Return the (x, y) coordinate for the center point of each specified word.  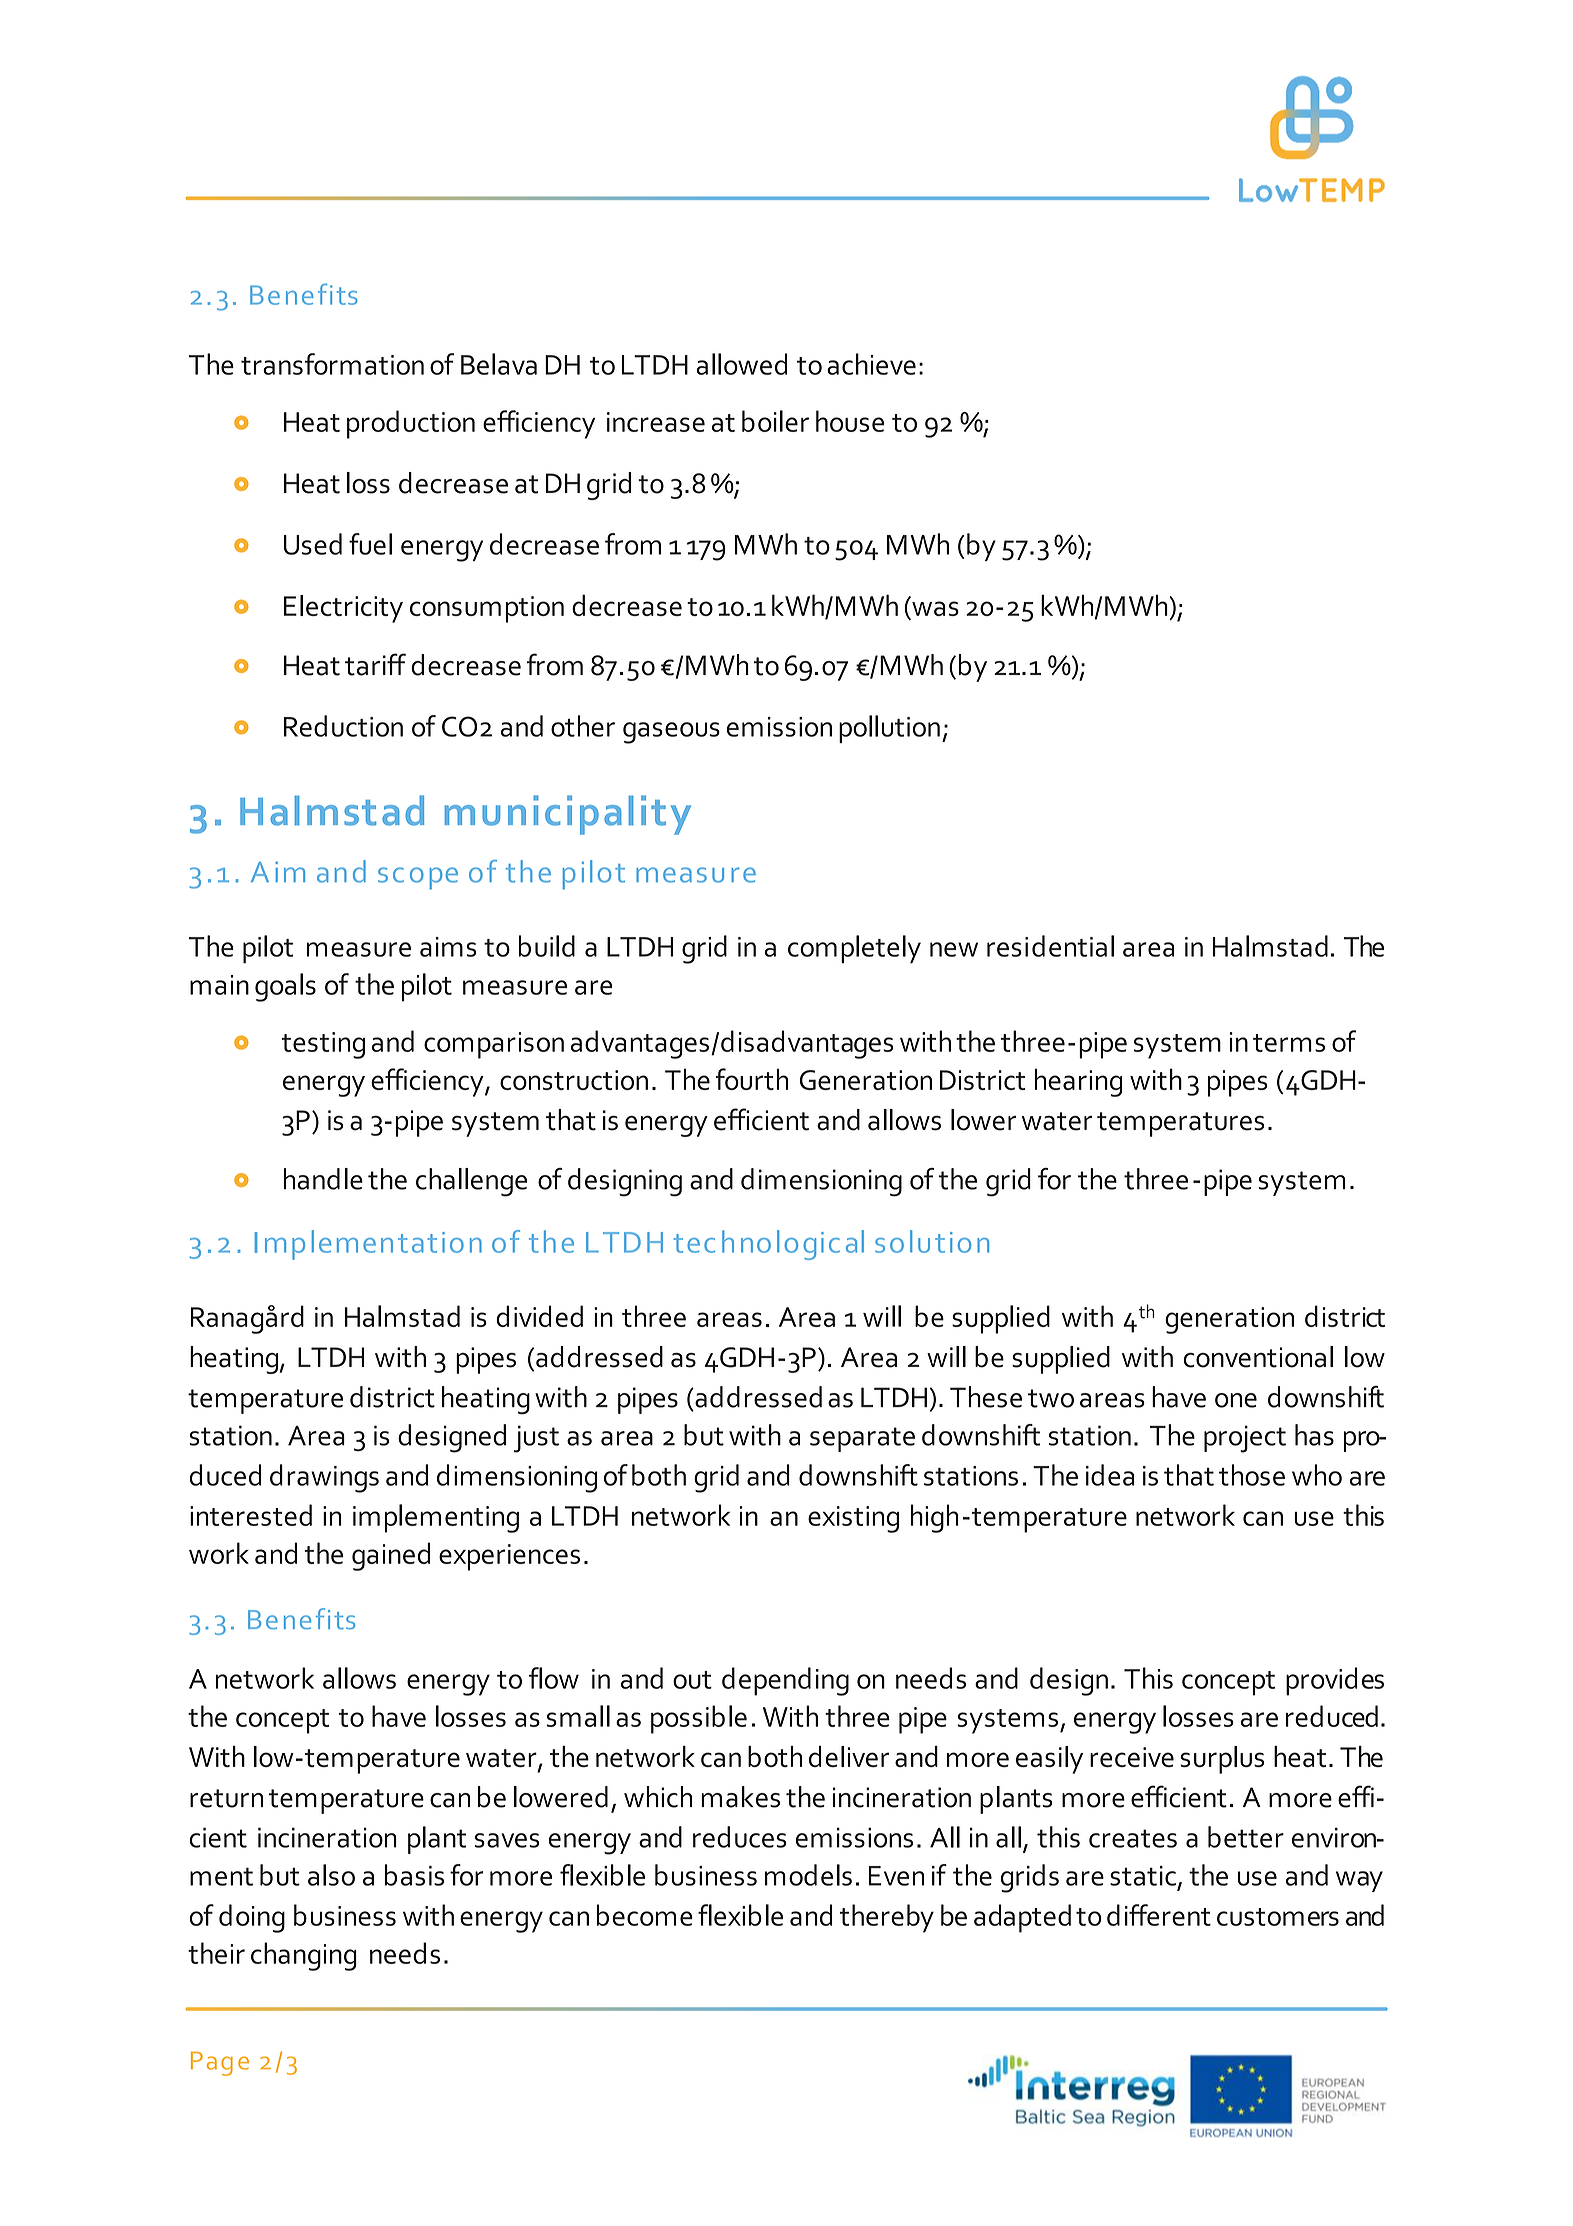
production (411, 424)
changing (304, 1956)
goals (285, 987)
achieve (871, 364)
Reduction (343, 726)
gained (391, 1556)
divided (539, 1316)
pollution (889, 729)
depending (785, 1681)
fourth (752, 1079)
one (1236, 1400)
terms (1289, 1043)
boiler (775, 421)
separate (862, 1439)
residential (1050, 946)
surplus (1222, 1760)
